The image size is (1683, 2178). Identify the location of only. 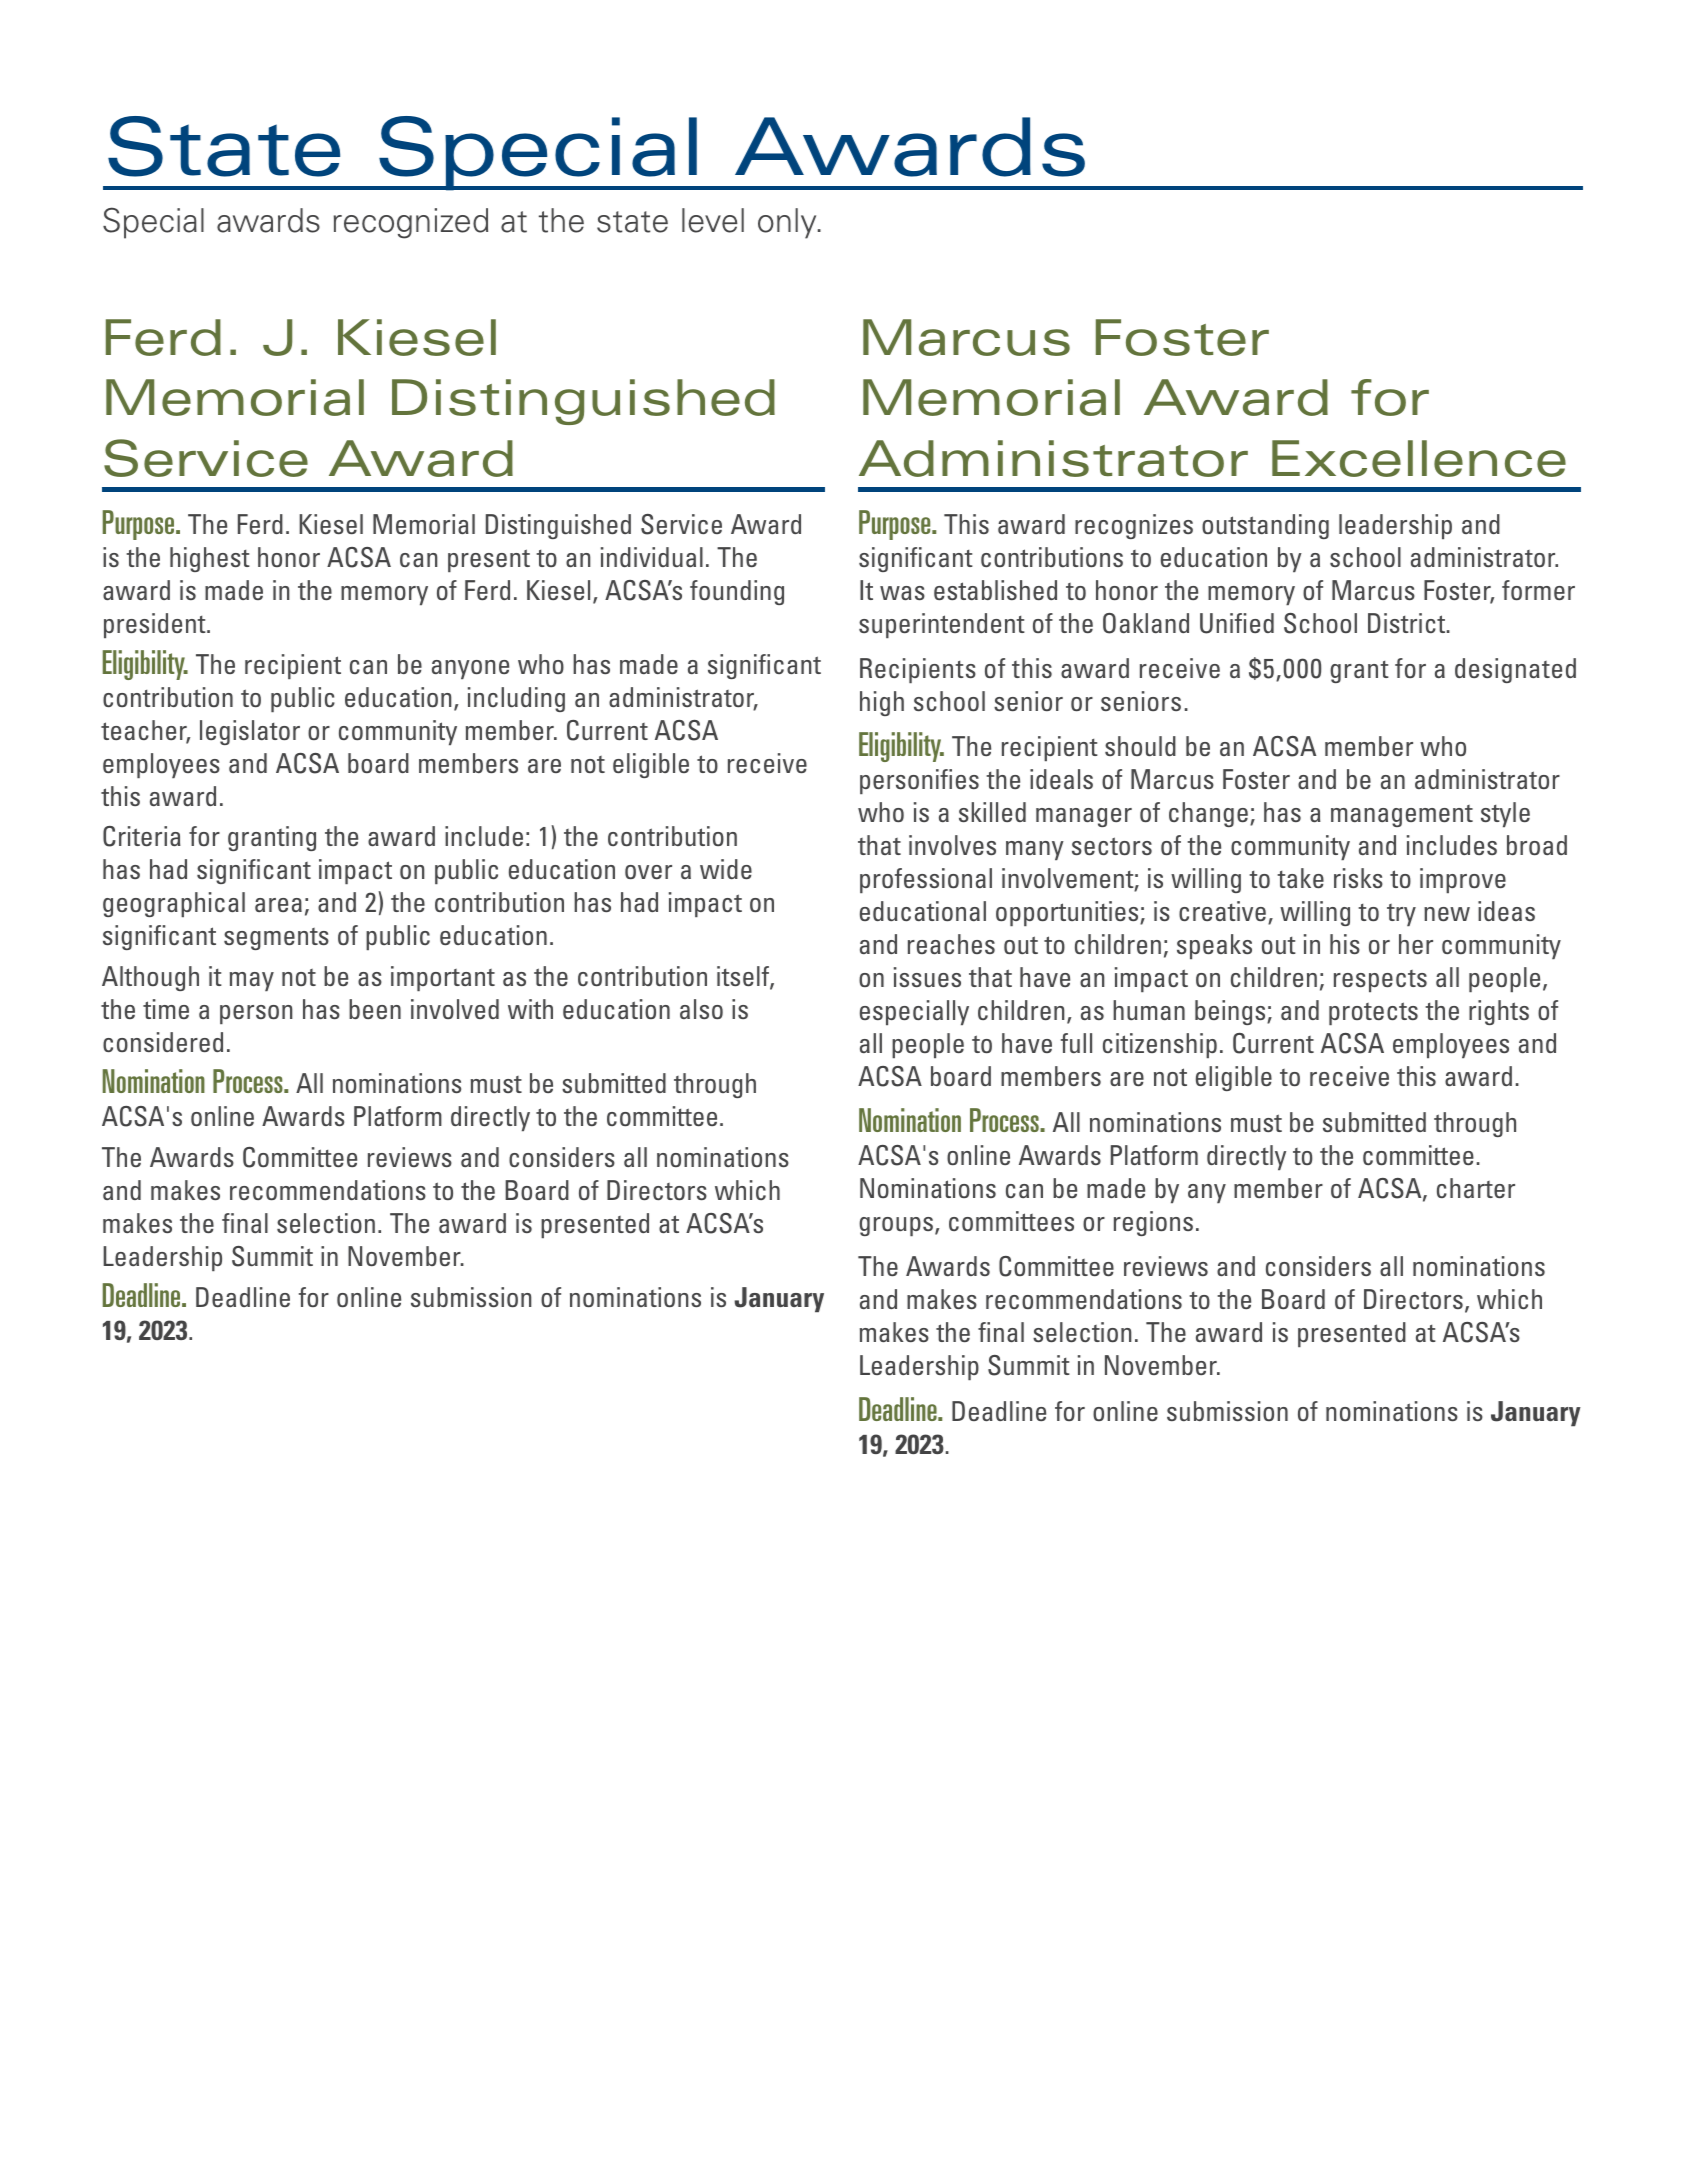
(788, 223).
